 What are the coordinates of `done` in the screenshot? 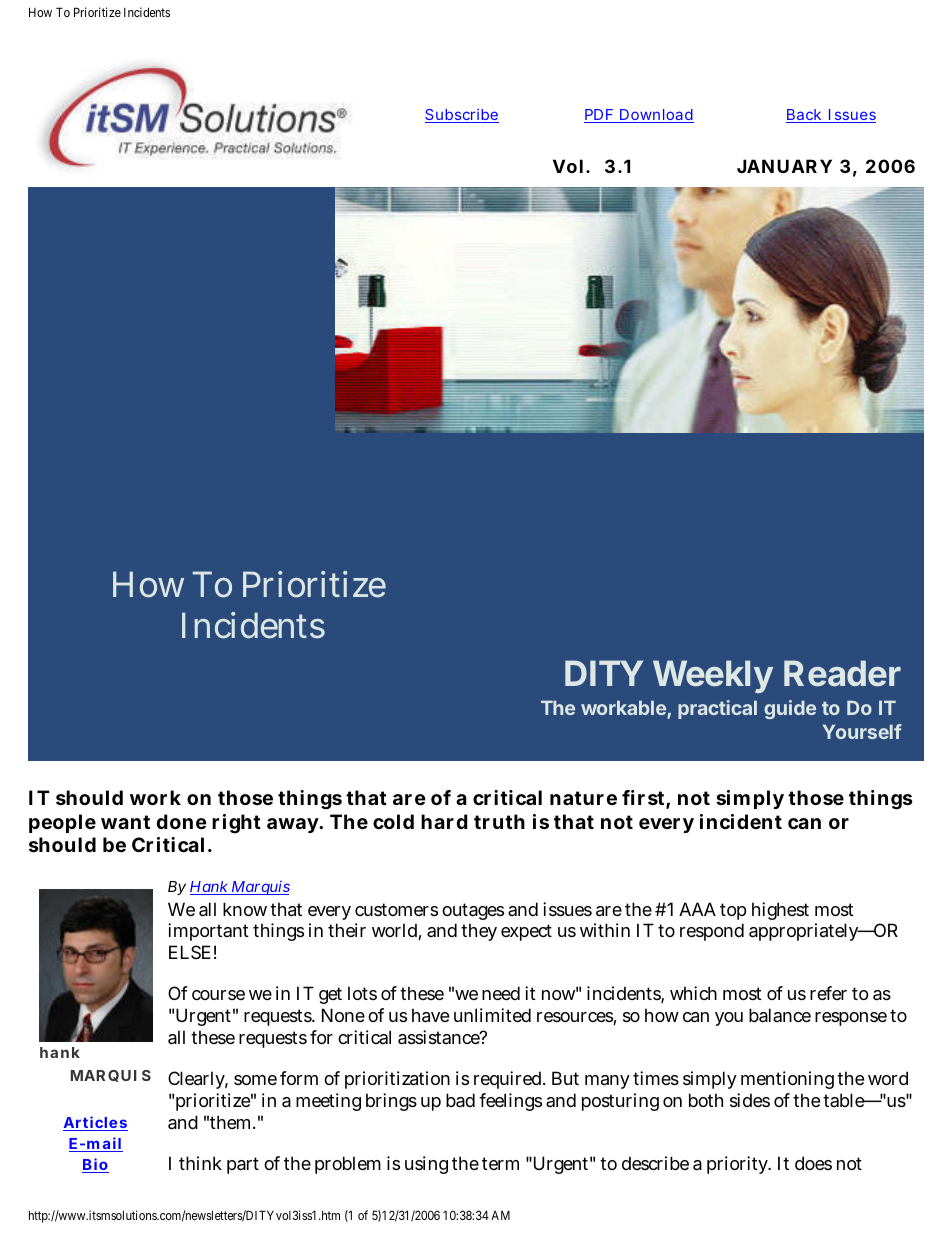 It's located at (182, 821).
